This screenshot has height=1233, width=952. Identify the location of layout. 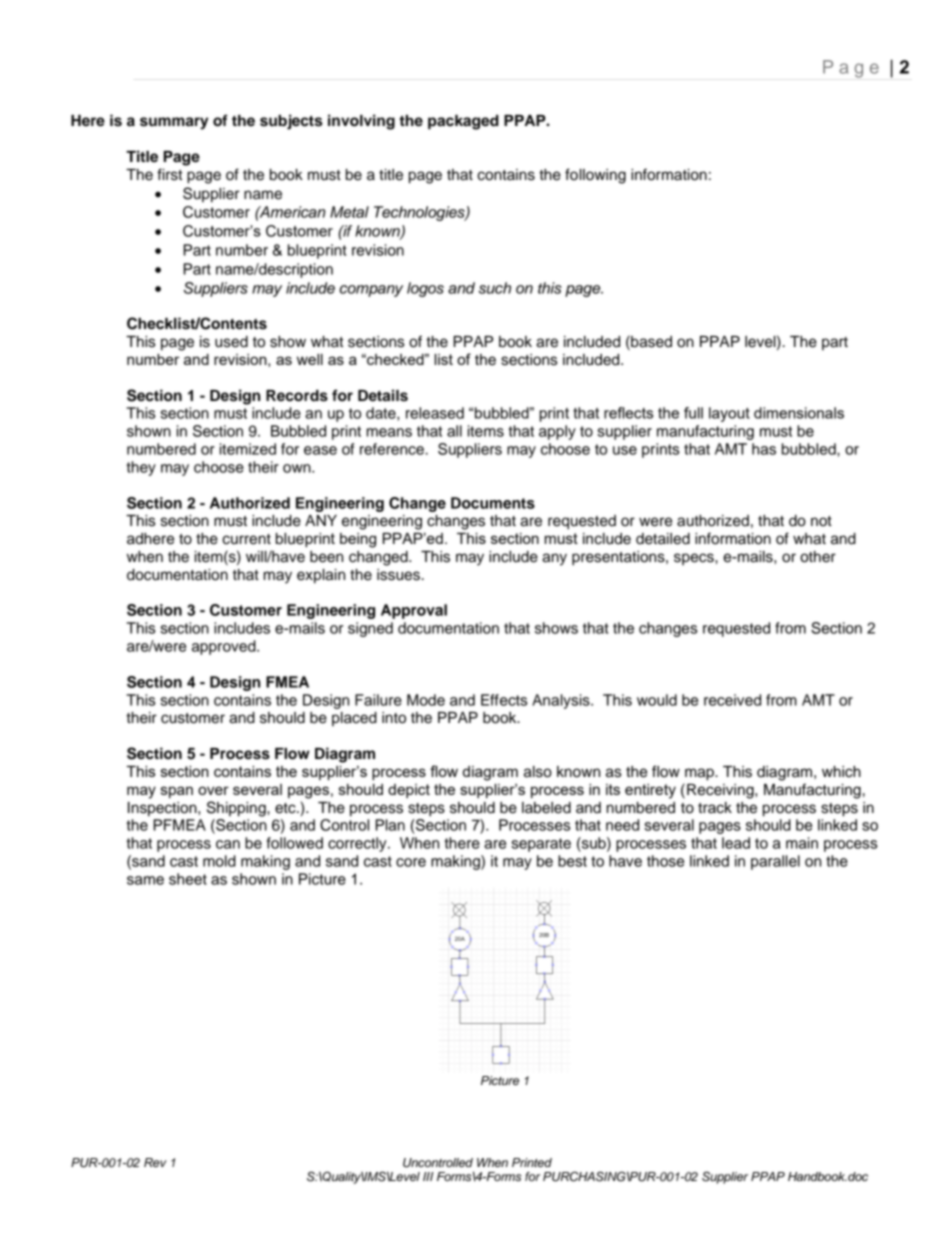
(729, 414).
